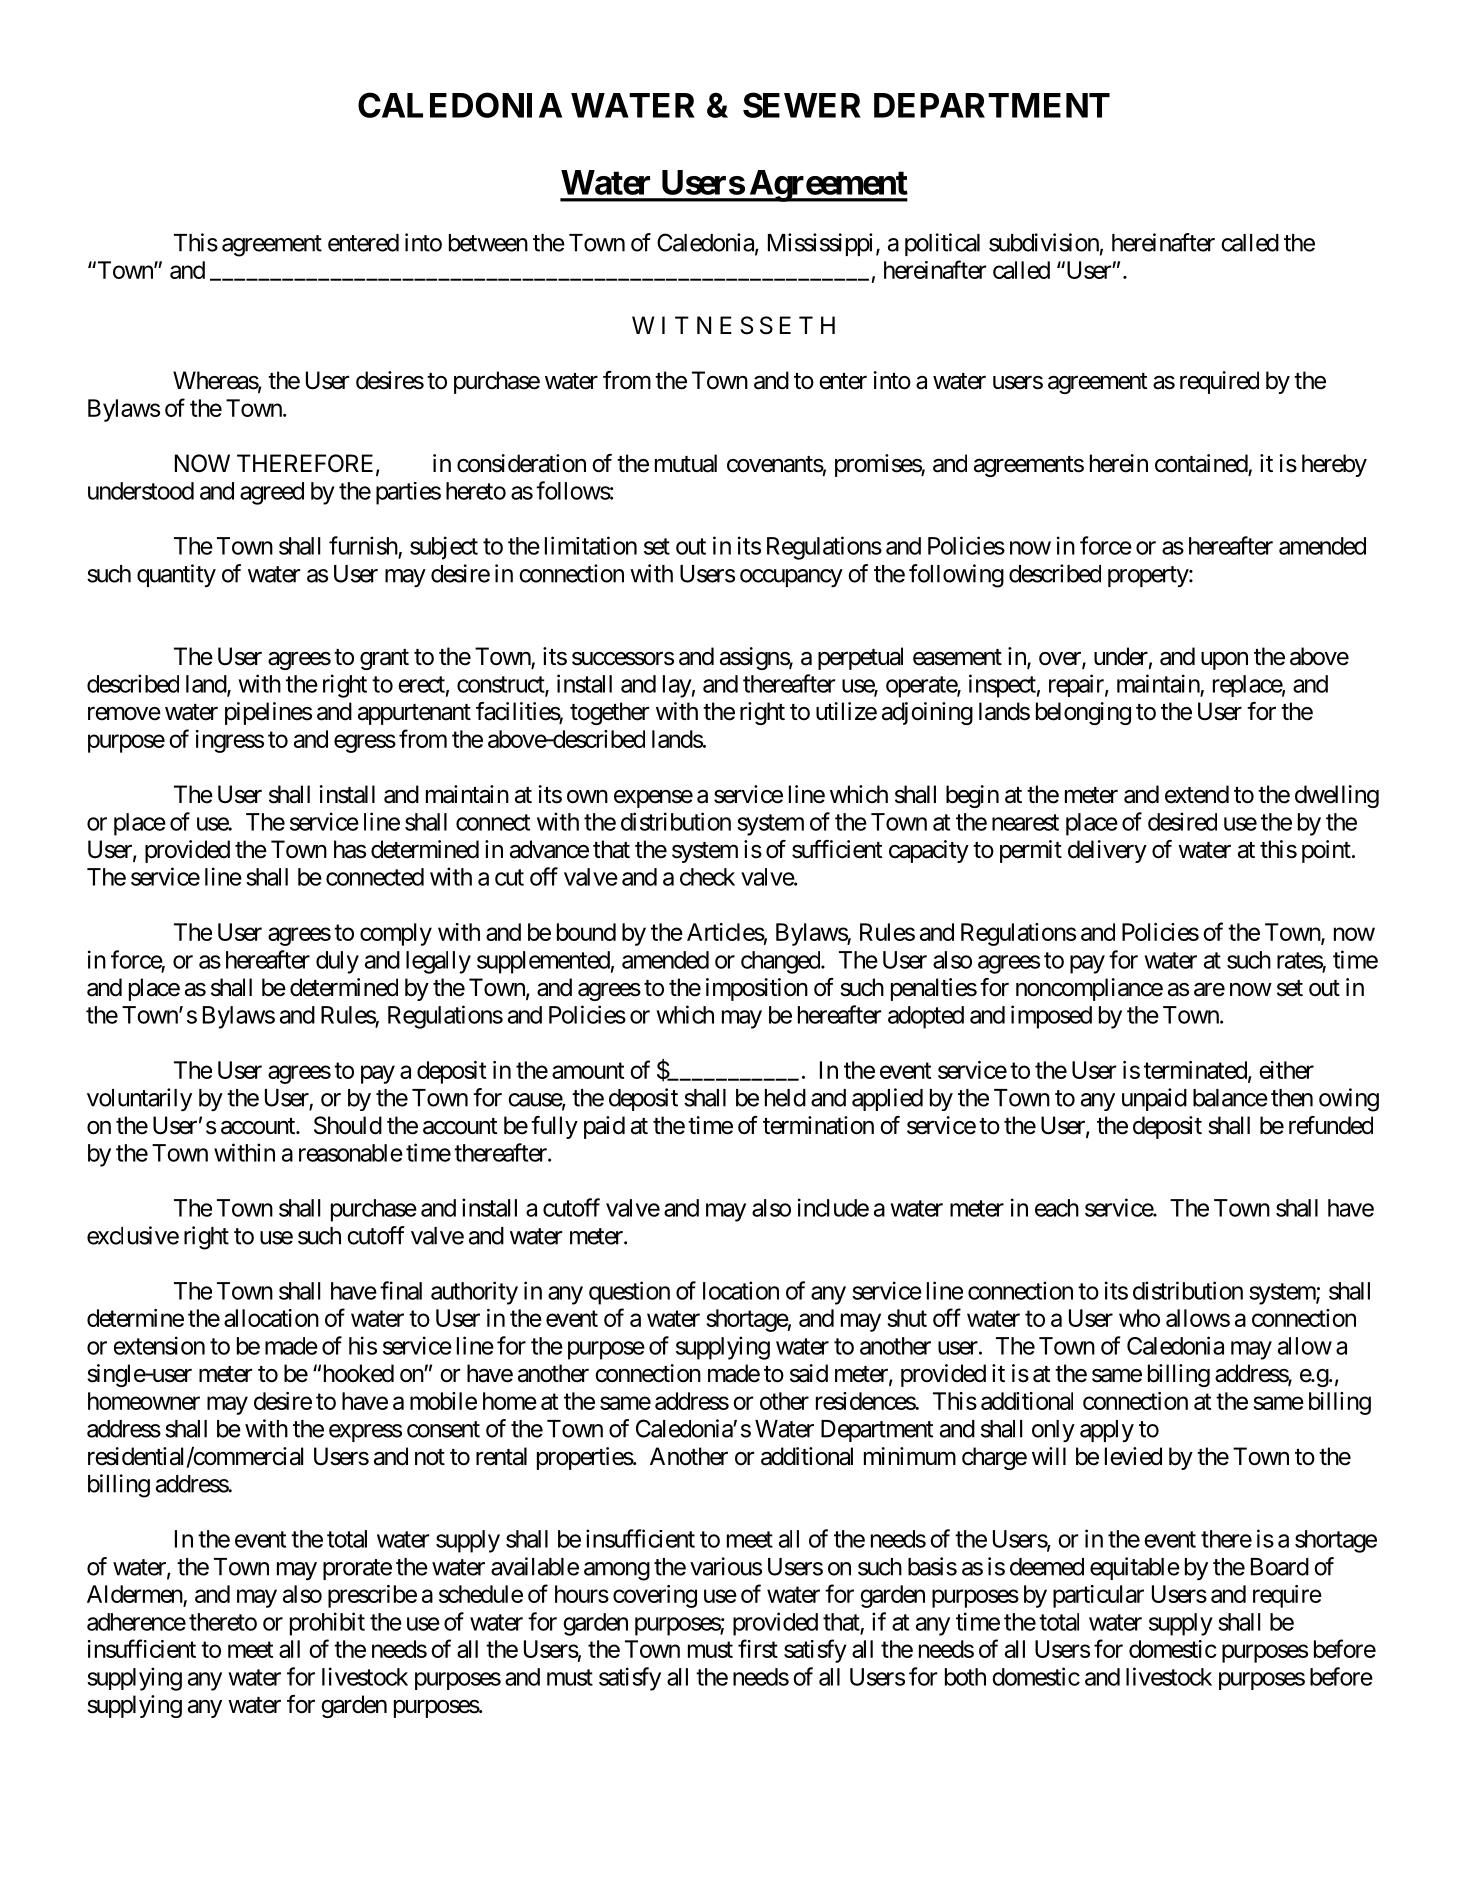  What do you see at coordinates (337, 962) in the screenshot?
I see `duly` at bounding box center [337, 962].
